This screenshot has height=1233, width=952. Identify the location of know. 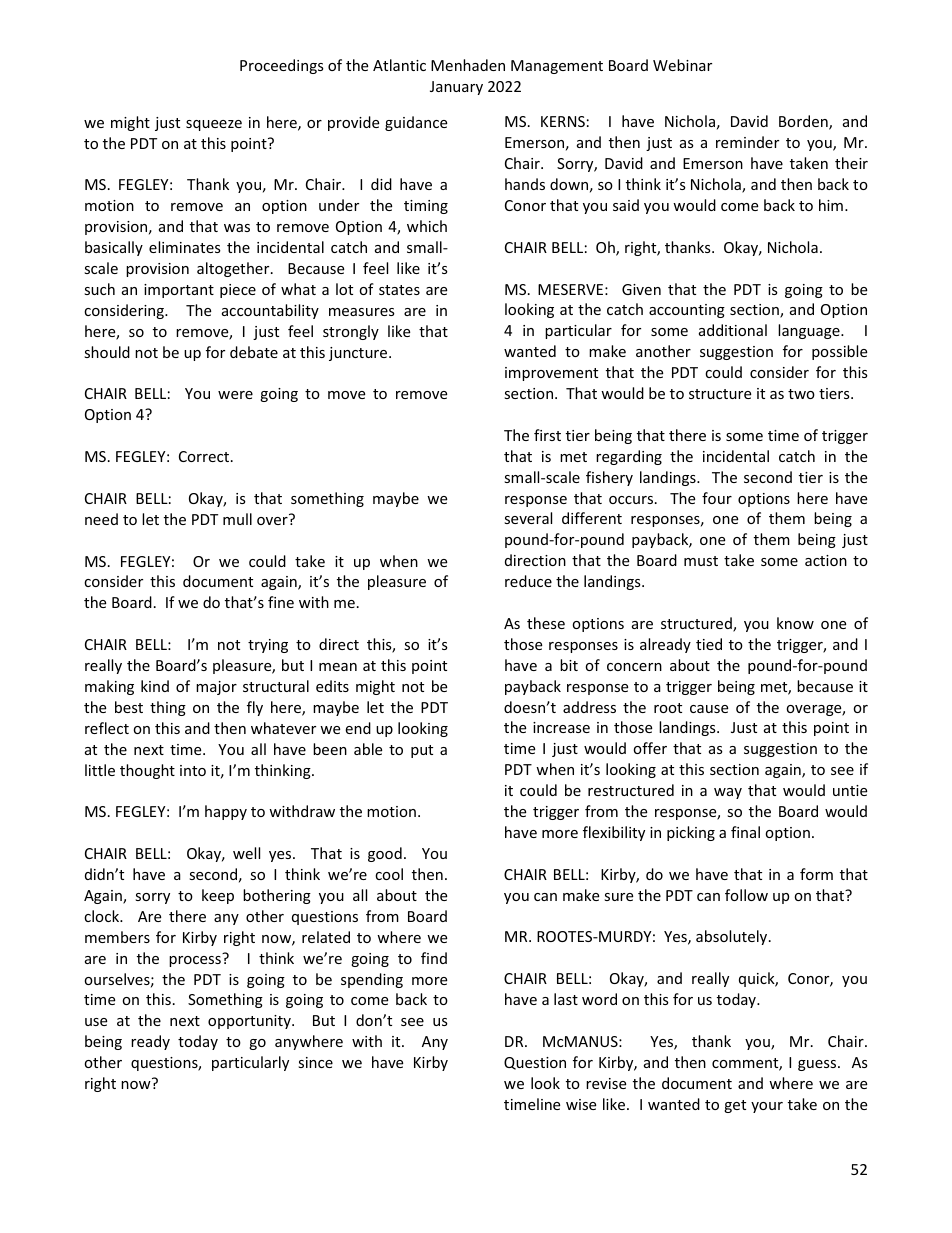
(795, 623).
